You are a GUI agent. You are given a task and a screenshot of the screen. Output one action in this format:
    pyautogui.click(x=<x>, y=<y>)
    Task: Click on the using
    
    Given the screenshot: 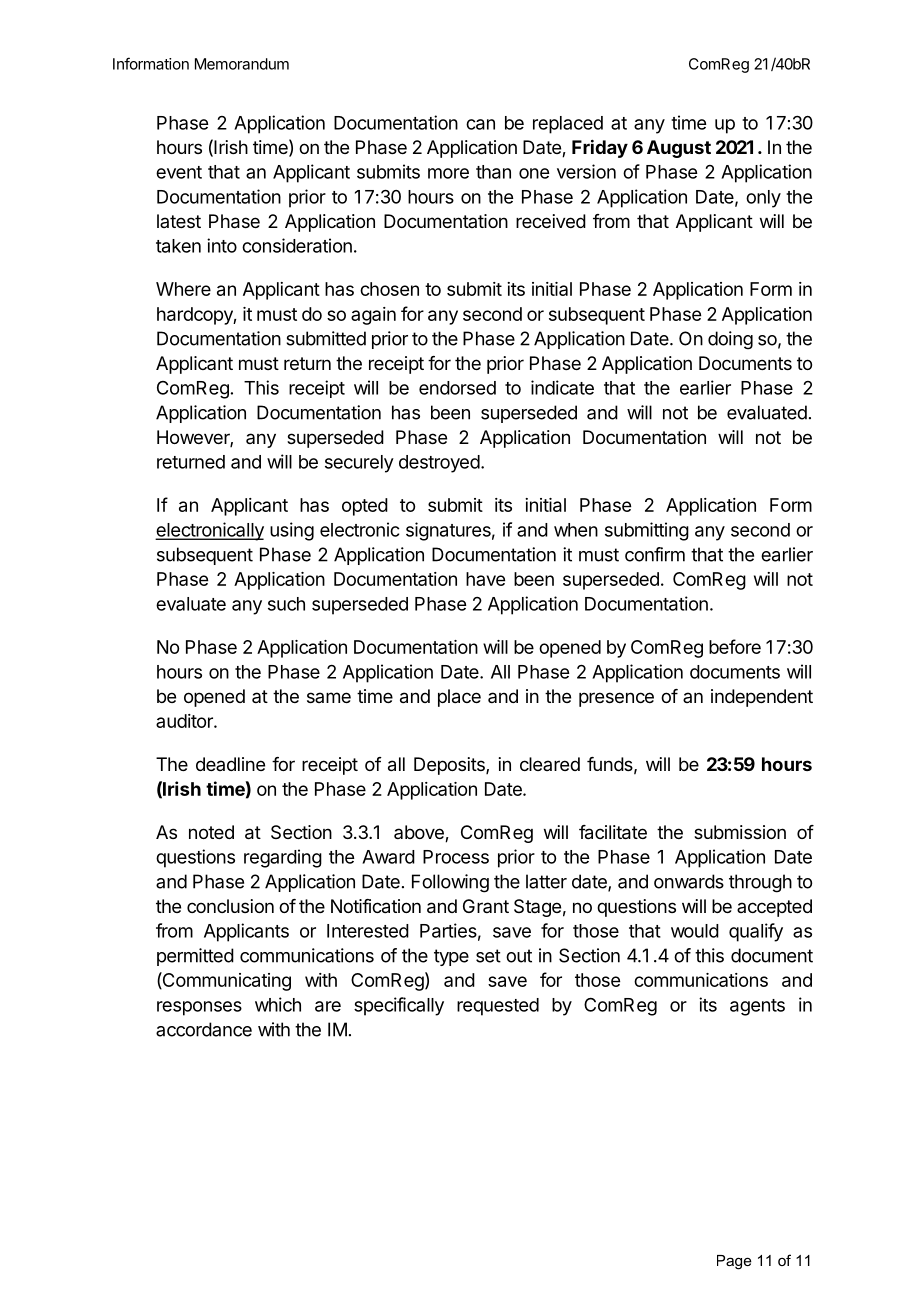 What is the action you would take?
    pyautogui.click(x=292, y=531)
